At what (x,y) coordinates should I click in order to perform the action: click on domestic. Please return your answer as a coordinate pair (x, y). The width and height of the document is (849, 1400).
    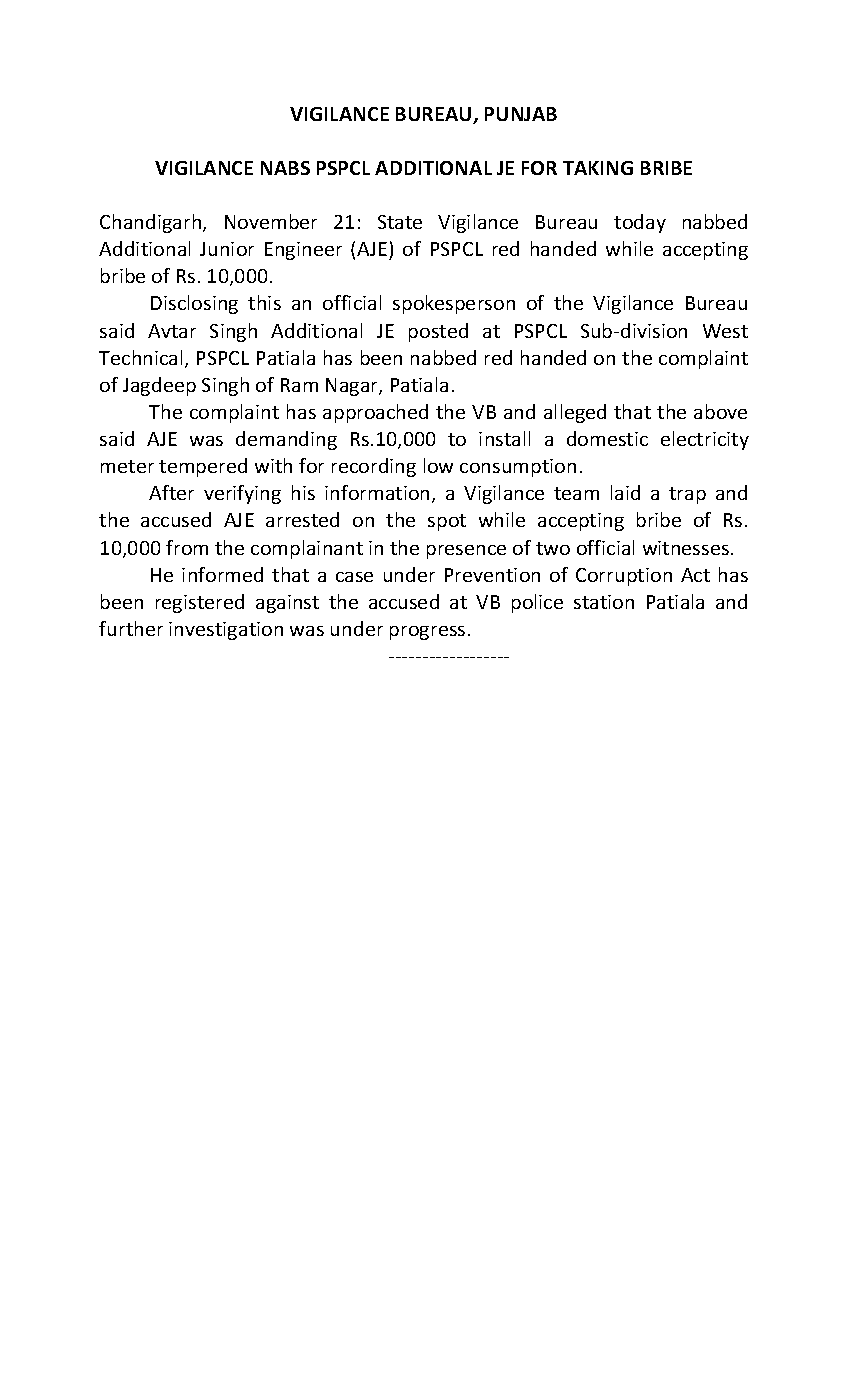
    Looking at the image, I should click on (607, 438).
